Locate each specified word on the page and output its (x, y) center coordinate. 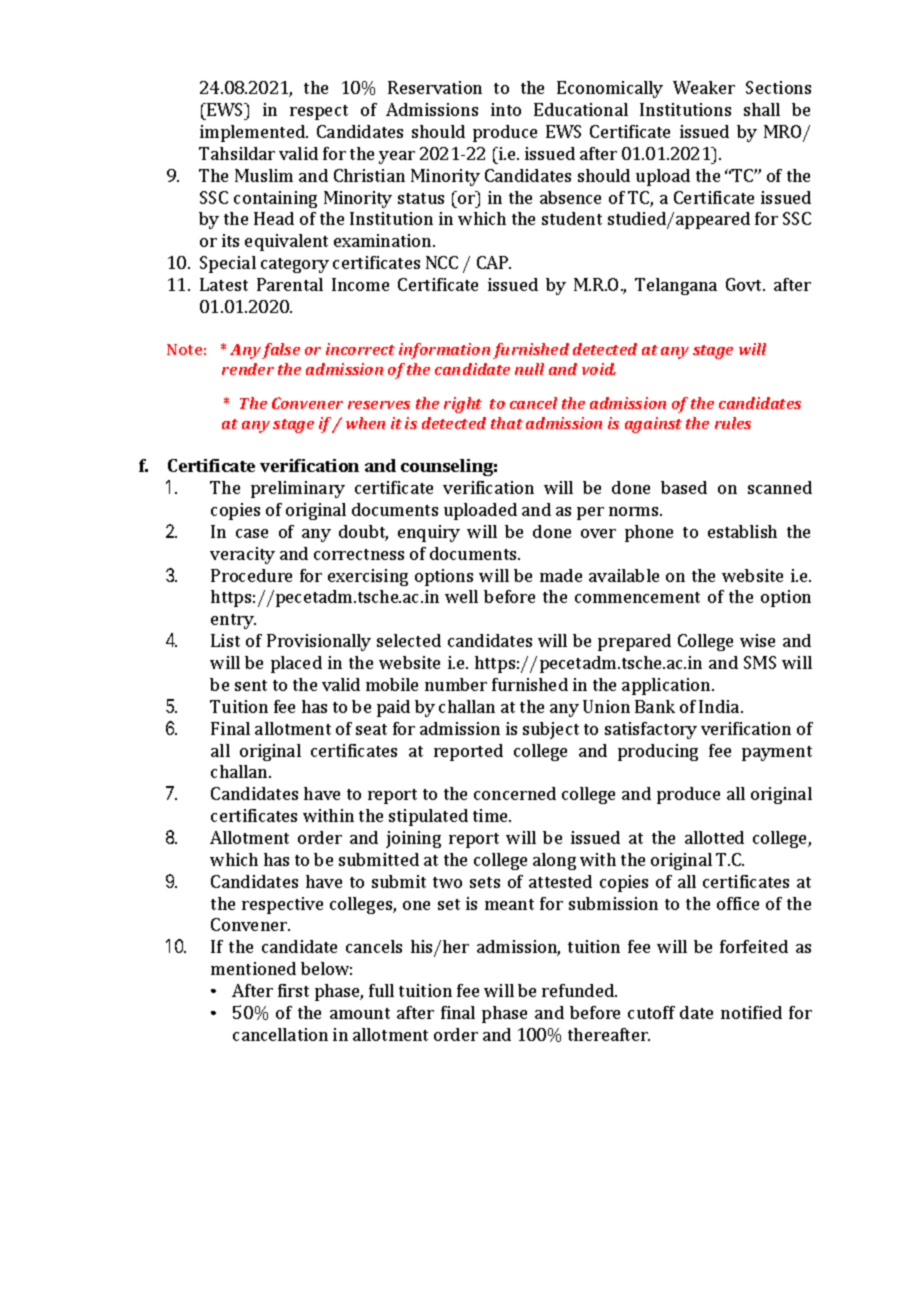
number (456, 684)
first (293, 990)
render (248, 369)
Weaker (704, 87)
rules (733, 423)
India (720, 706)
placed (296, 664)
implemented (253, 133)
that (507, 423)
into (506, 109)
